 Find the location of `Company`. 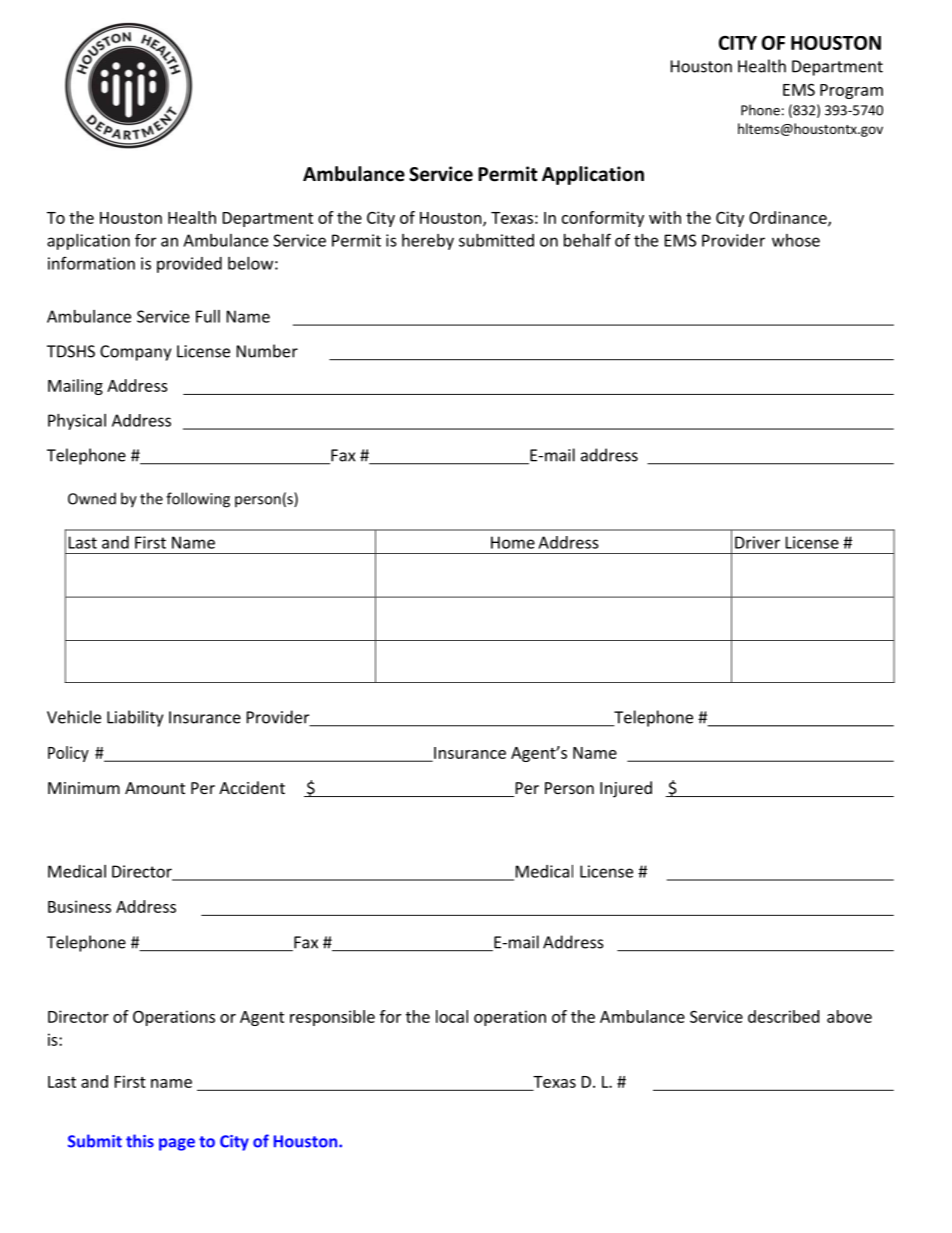

Company is located at coordinates (135, 353).
